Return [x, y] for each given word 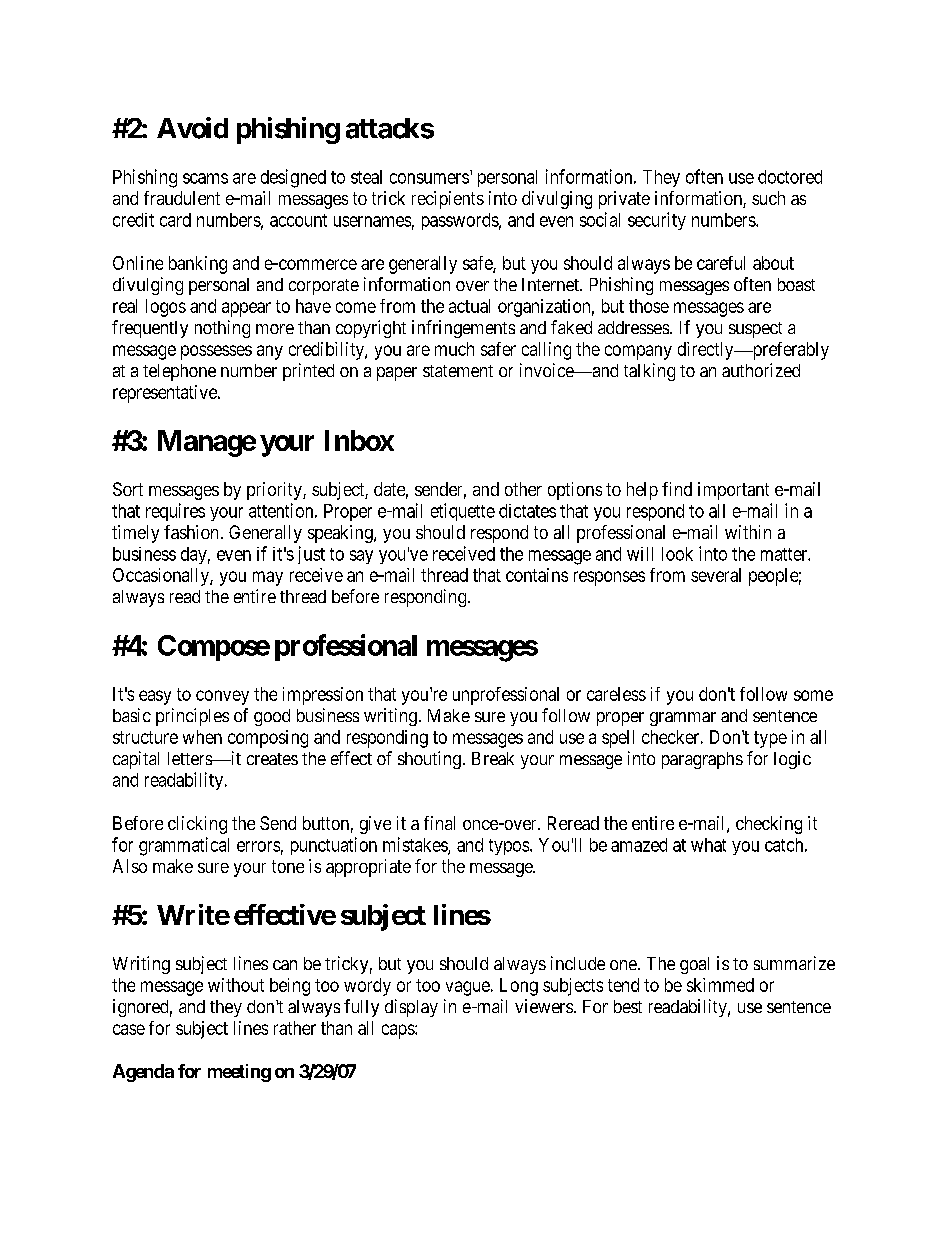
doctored [790, 177]
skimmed [720, 985]
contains [537, 575]
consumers [429, 178]
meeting [239, 1073]
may [268, 578]
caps [399, 1031]
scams [205, 178]
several [716, 575]
